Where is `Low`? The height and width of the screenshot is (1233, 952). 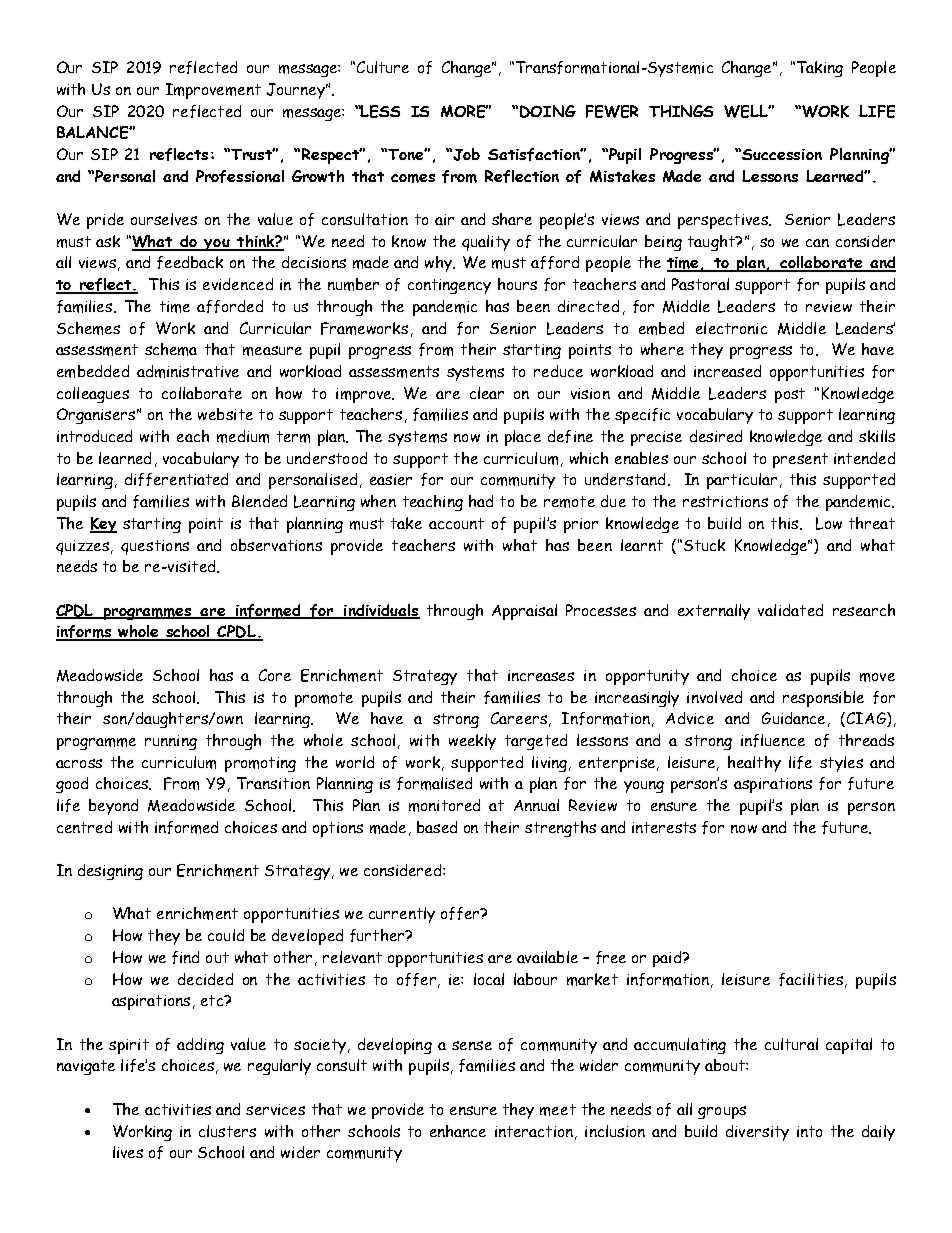 Low is located at coordinates (829, 523).
